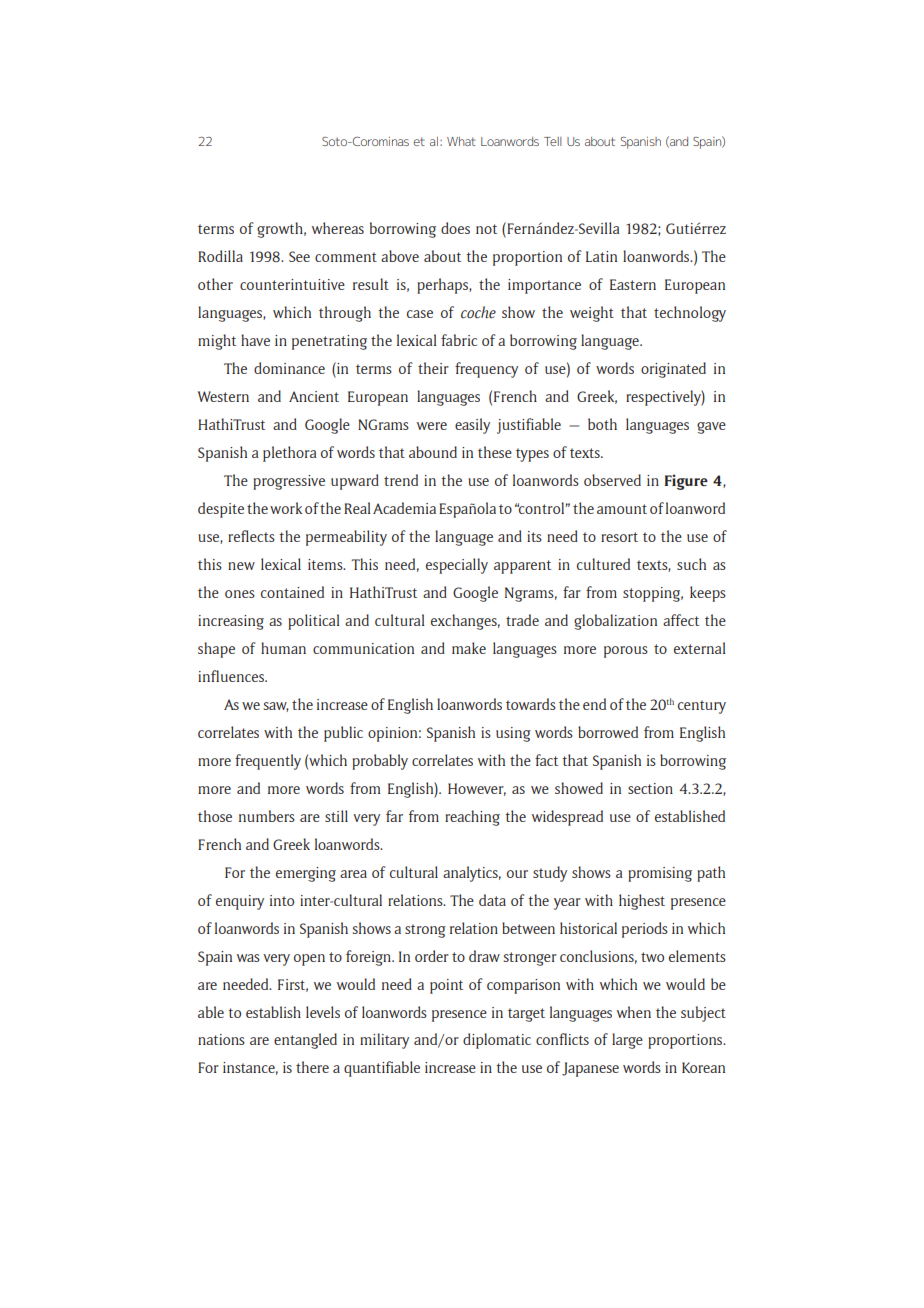  Describe the element at coordinates (289, 454) in the screenshot. I see `plethora` at that location.
